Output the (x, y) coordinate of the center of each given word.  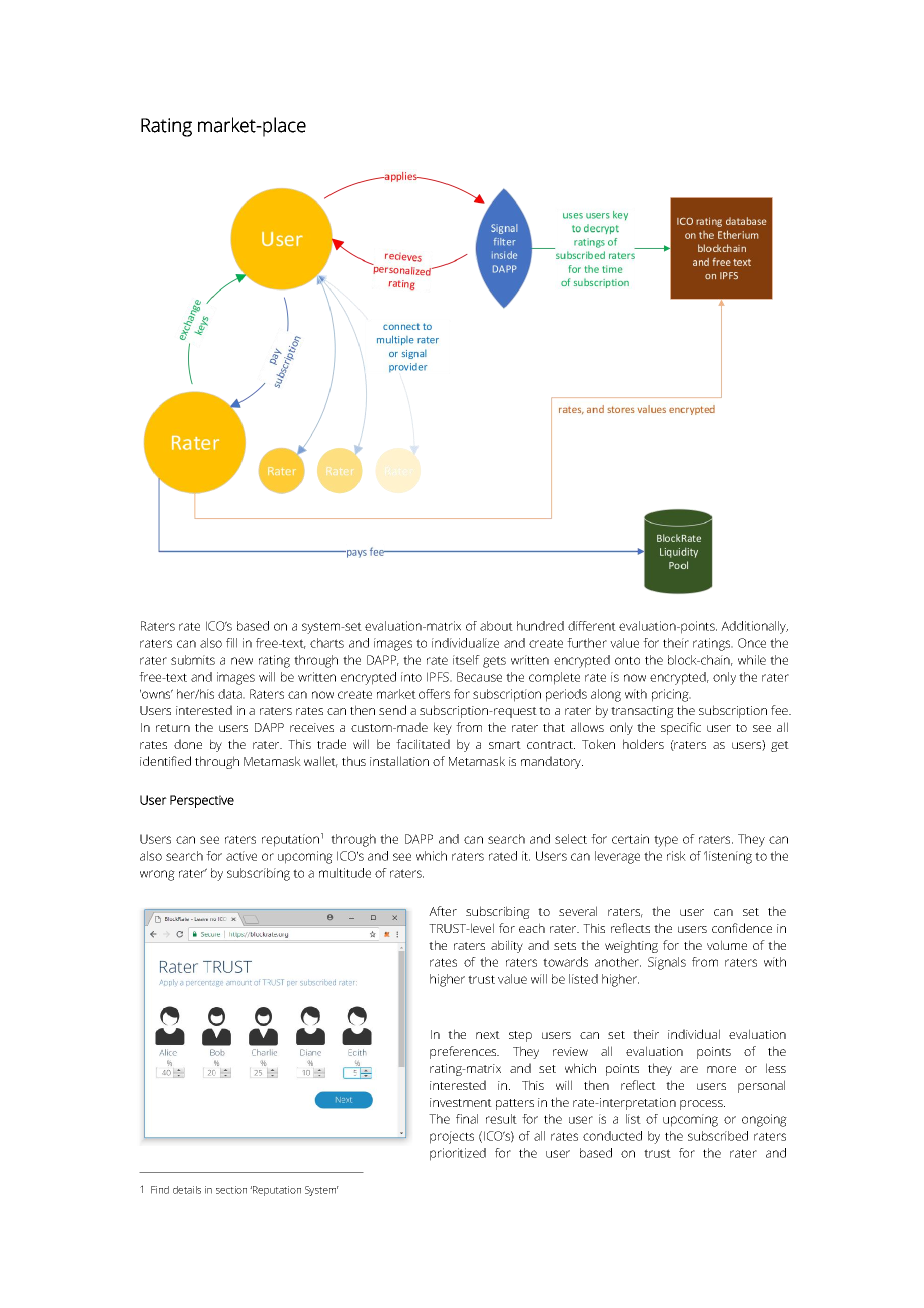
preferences (464, 1052)
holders (643, 744)
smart (505, 745)
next (488, 1035)
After (443, 911)
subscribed (718, 1136)
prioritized (458, 1154)
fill (231, 643)
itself (466, 660)
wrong (157, 875)
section (231, 1190)
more (721, 1069)
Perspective (202, 801)
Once (752, 643)
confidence (742, 928)
